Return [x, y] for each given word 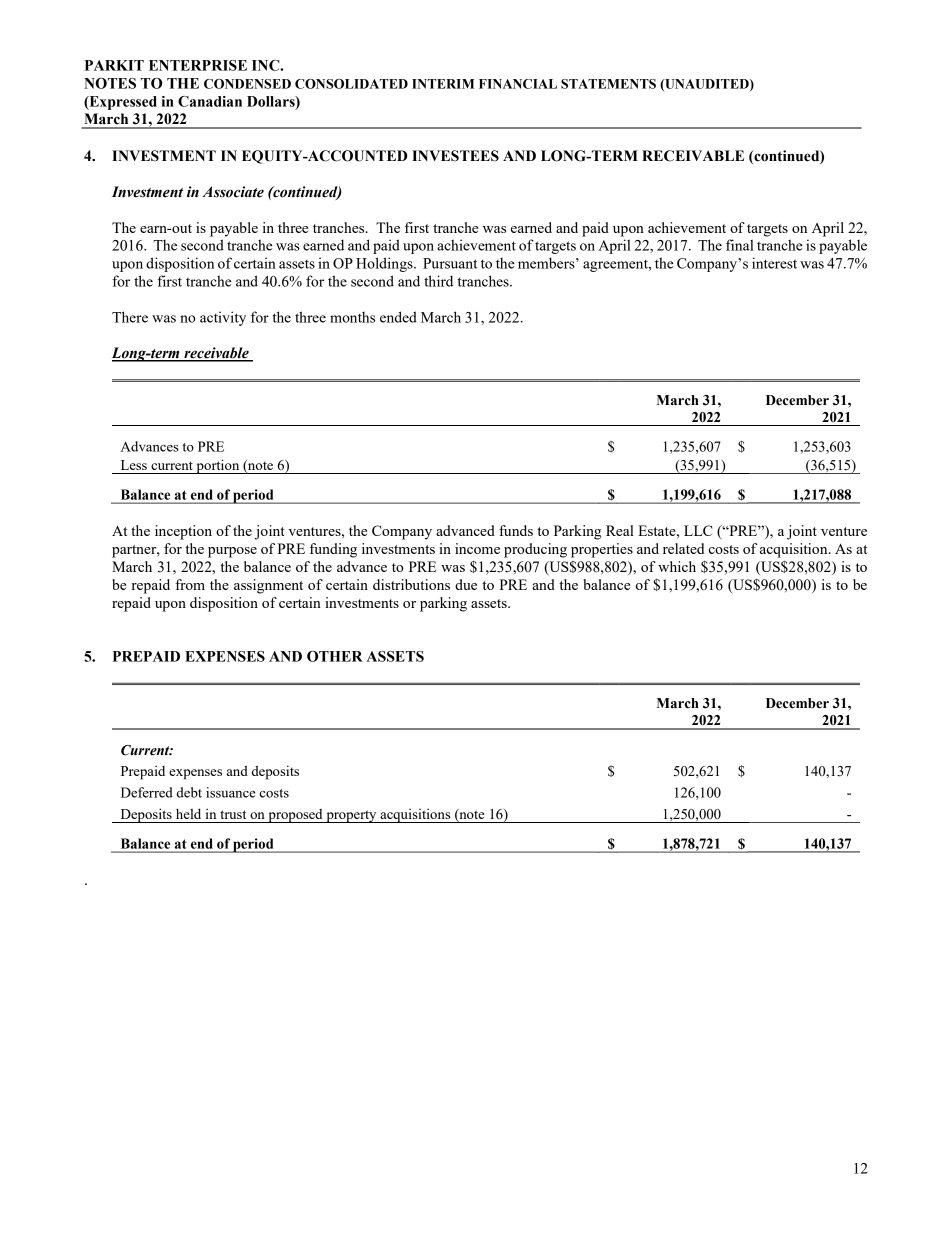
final [740, 245]
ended [398, 317]
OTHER [335, 656]
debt [189, 792]
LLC [698, 530]
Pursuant [450, 263]
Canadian [210, 101]
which [677, 566]
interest [774, 263]
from [190, 584]
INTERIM [443, 84]
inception [183, 532]
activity [223, 318]
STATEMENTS [608, 84]
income [477, 548]
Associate [233, 192]
